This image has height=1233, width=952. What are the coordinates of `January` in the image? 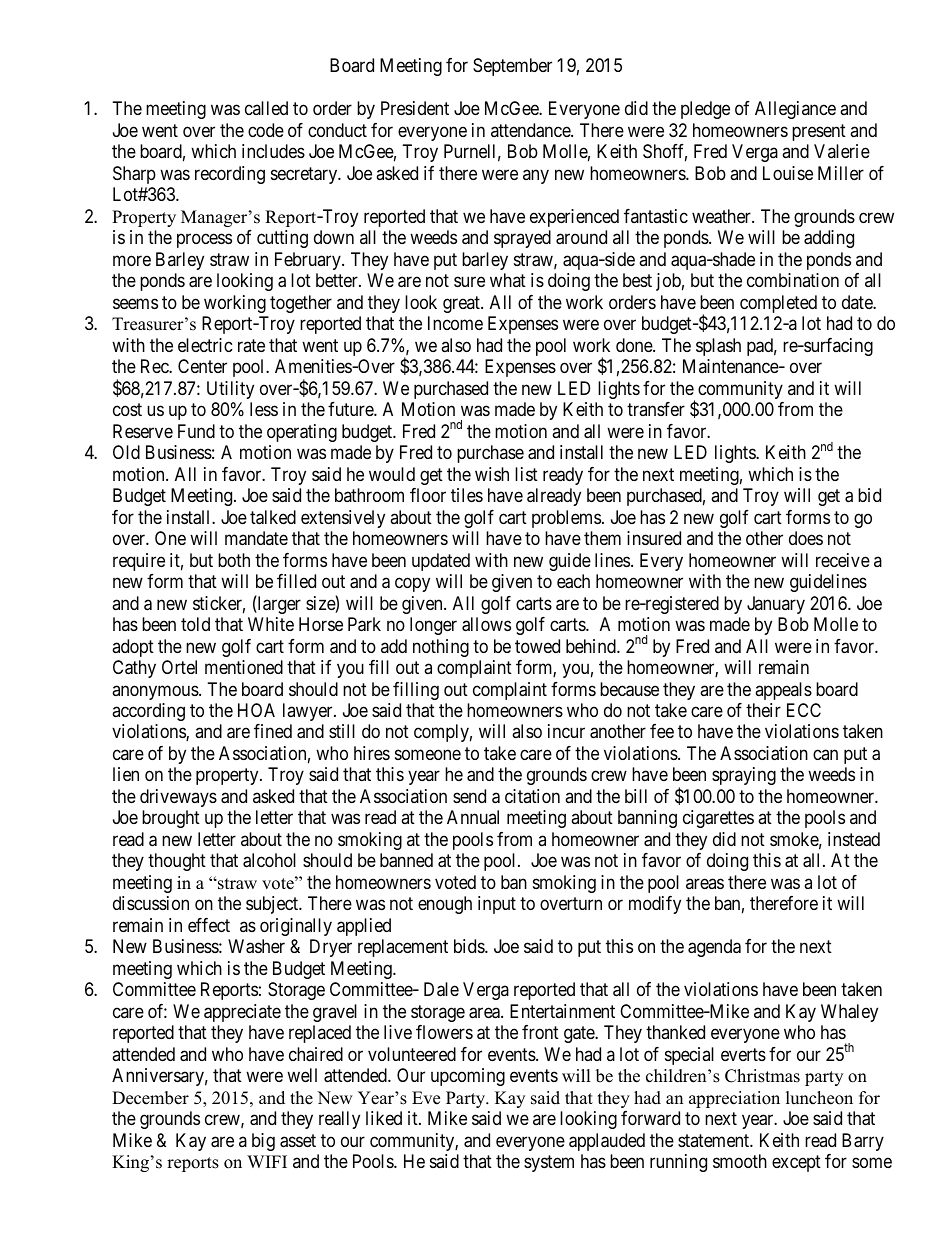 It's located at (776, 605).
